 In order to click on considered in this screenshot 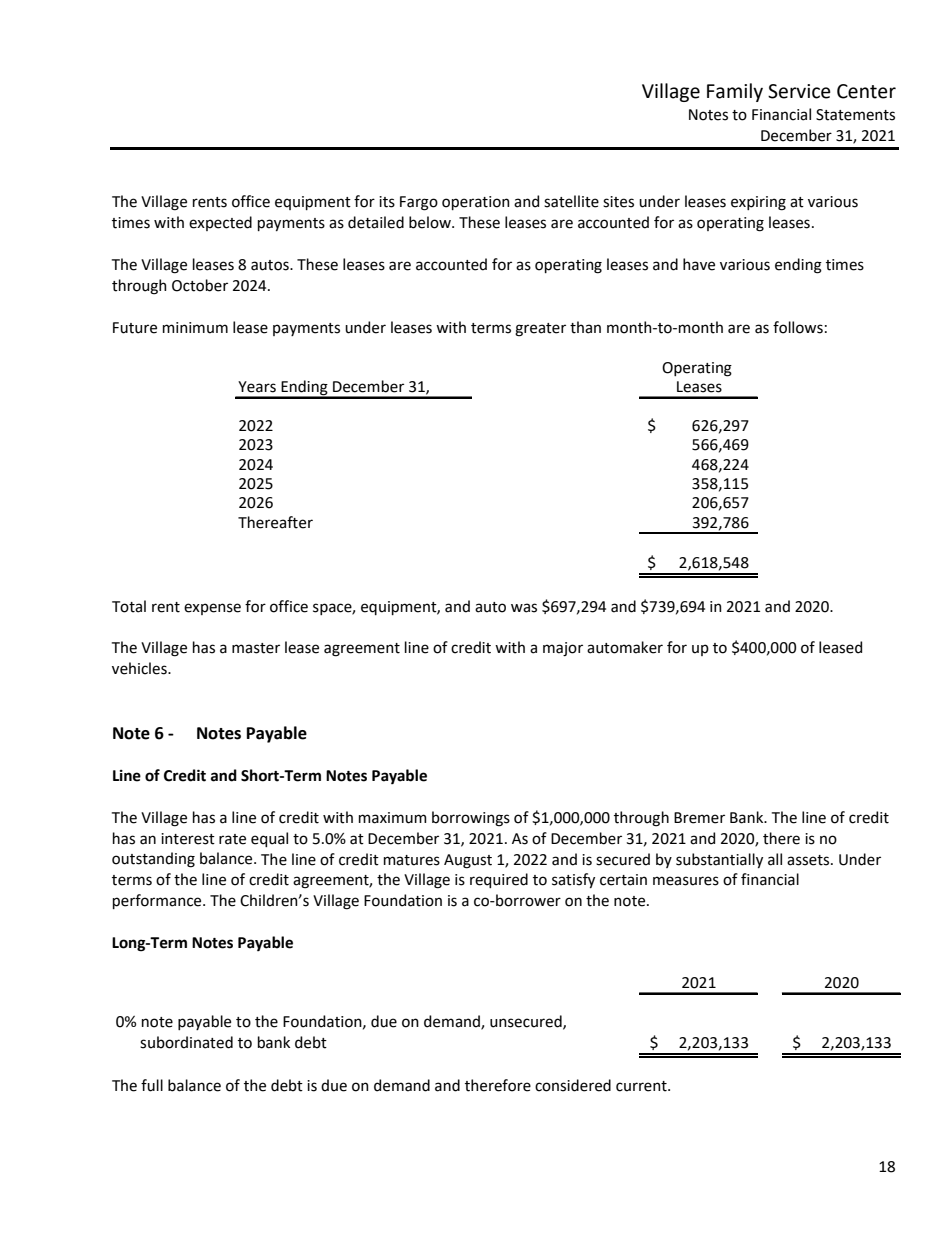, I will do `click(573, 1085)`.
